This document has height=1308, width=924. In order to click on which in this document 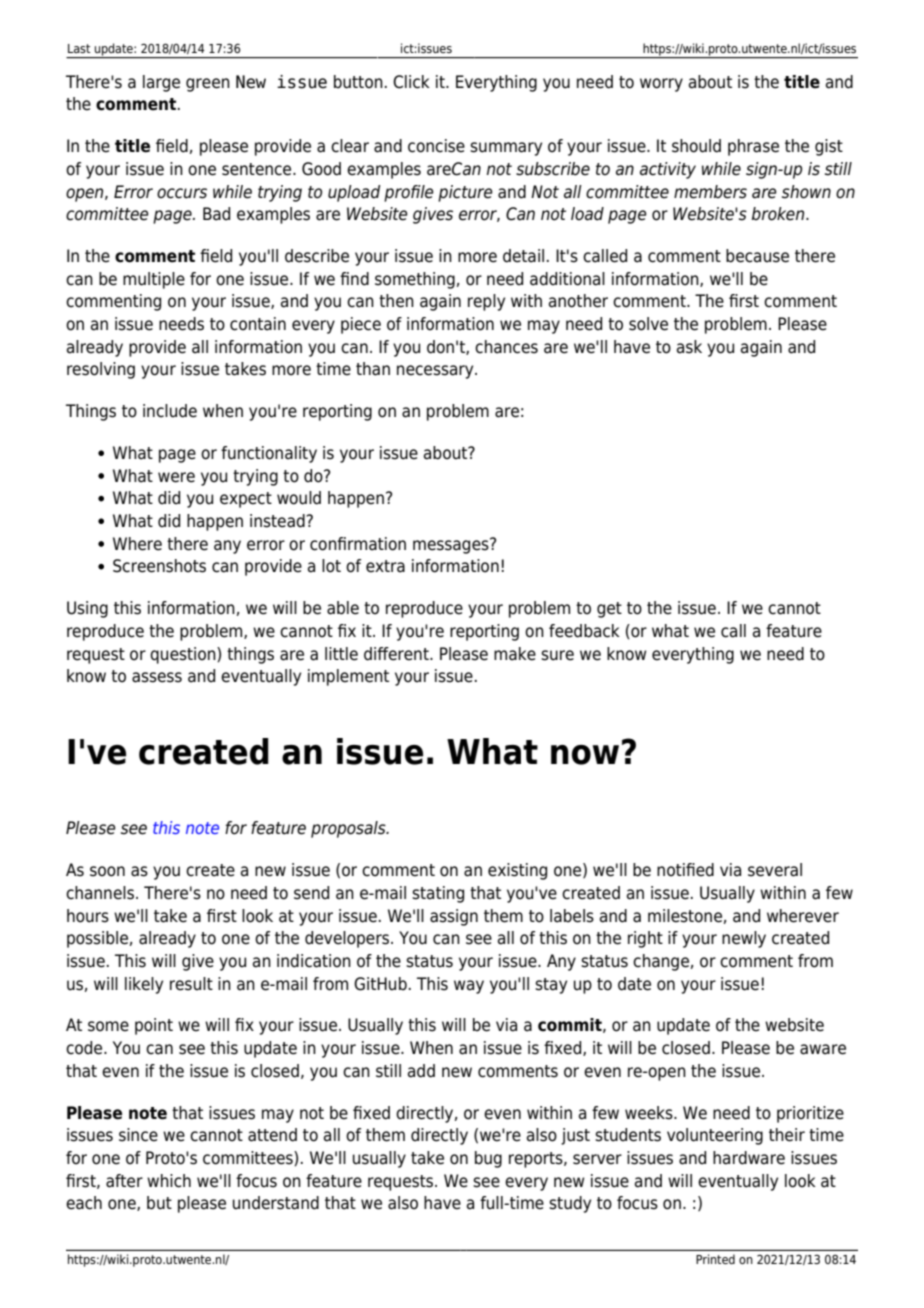, I will do `click(169, 1181)`.
